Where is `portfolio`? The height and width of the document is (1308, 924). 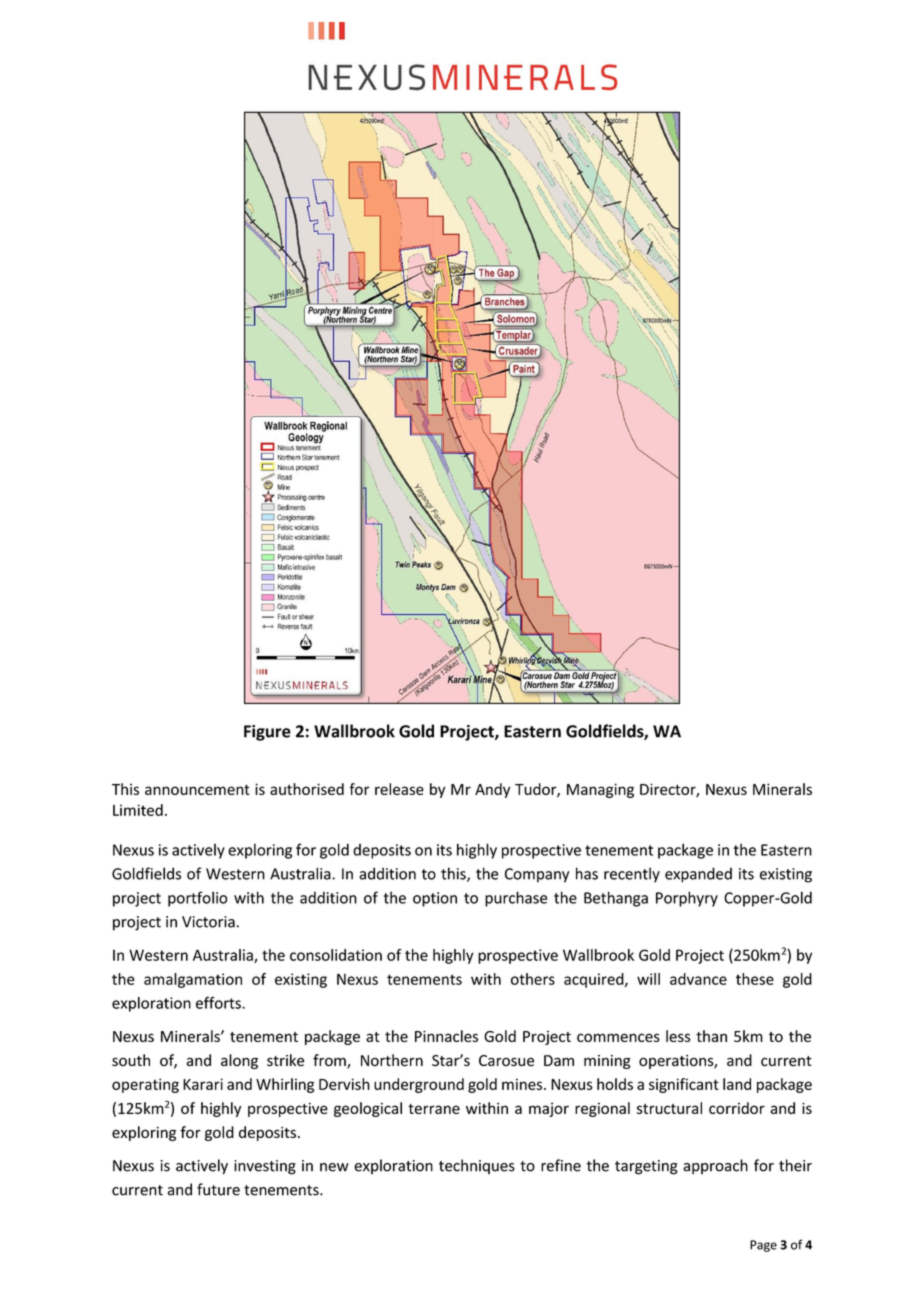 portfolio is located at coordinates (198, 899).
